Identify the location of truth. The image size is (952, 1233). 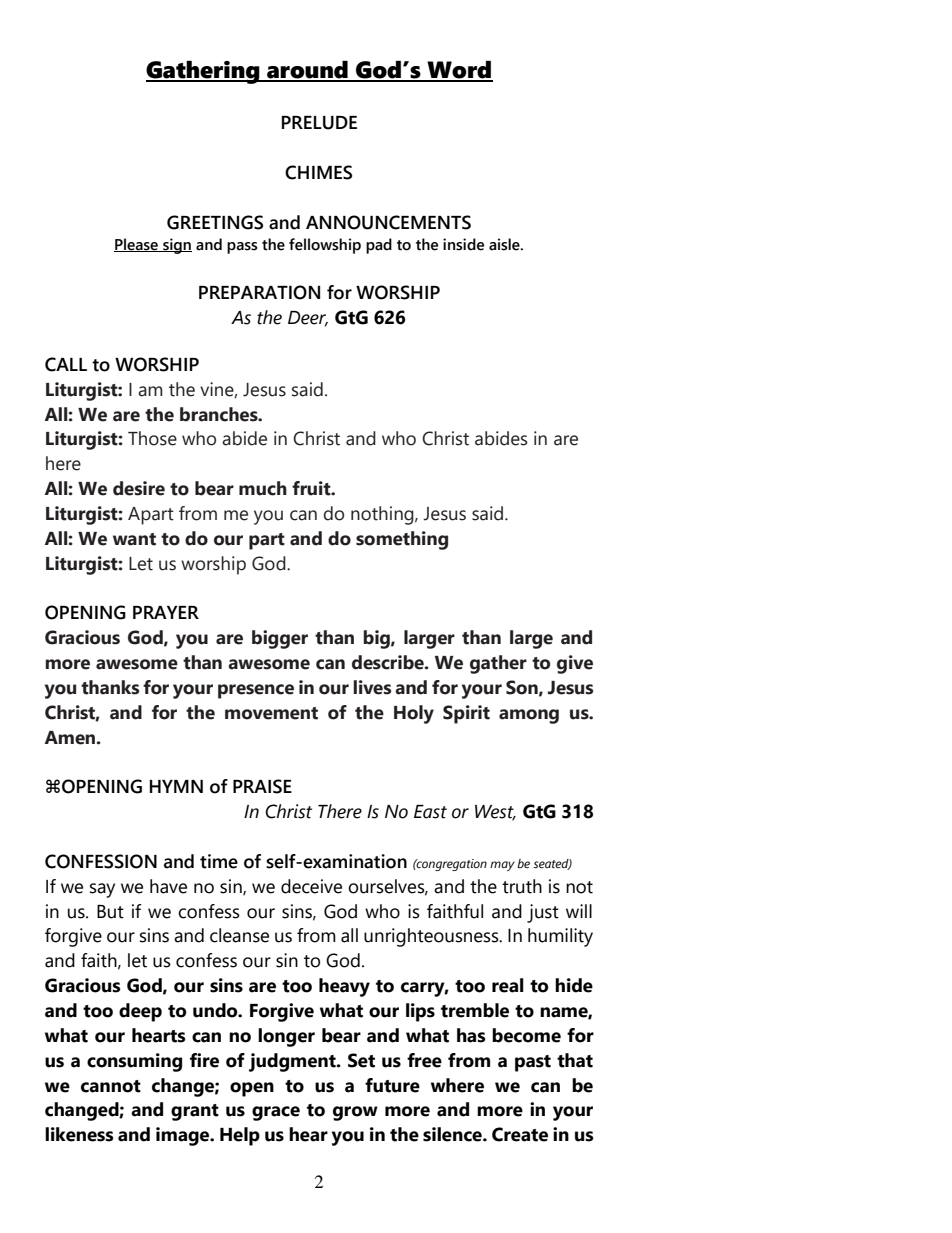
(522, 886).
